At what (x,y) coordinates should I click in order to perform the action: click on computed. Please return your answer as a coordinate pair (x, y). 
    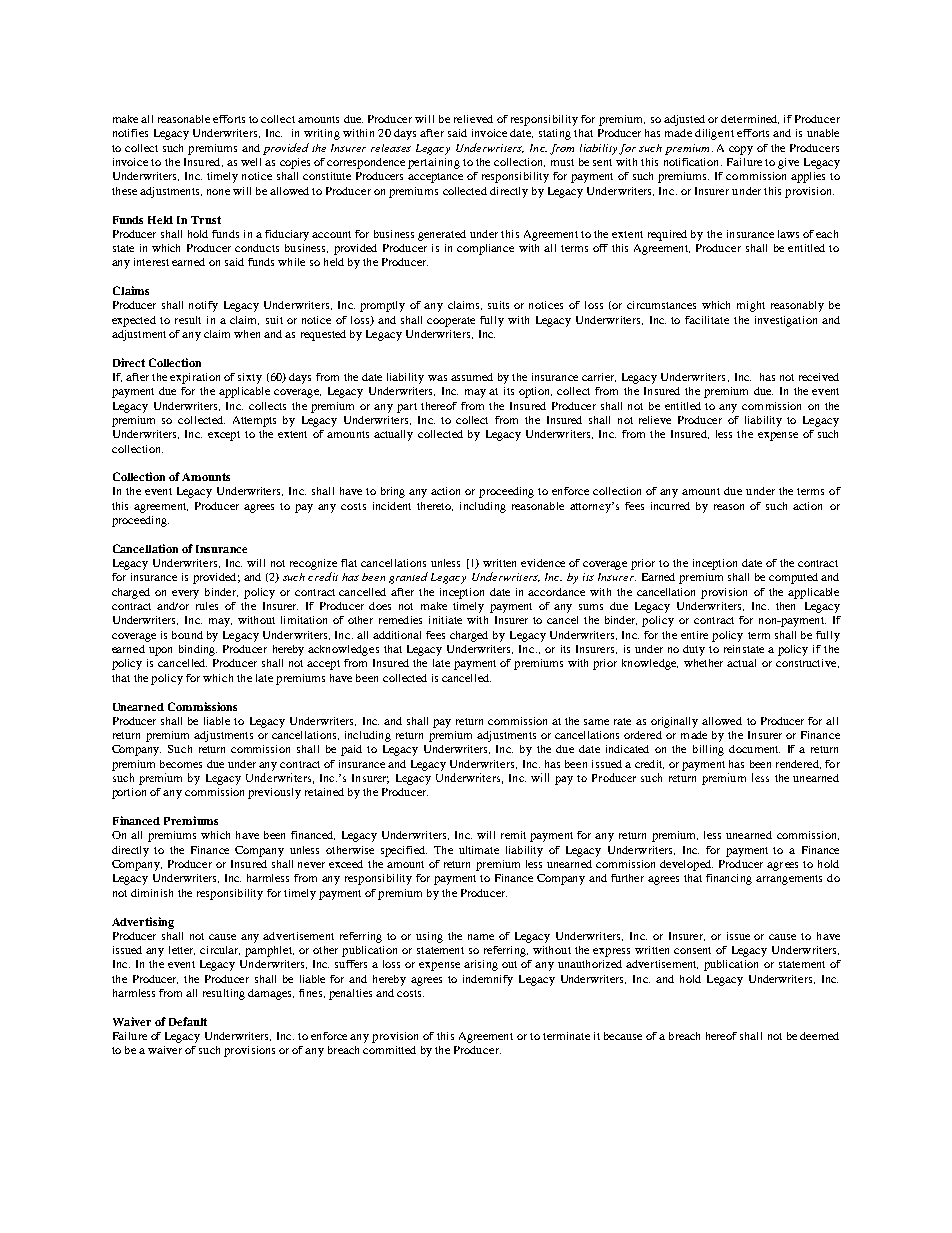
    Looking at the image, I should click on (793, 578).
